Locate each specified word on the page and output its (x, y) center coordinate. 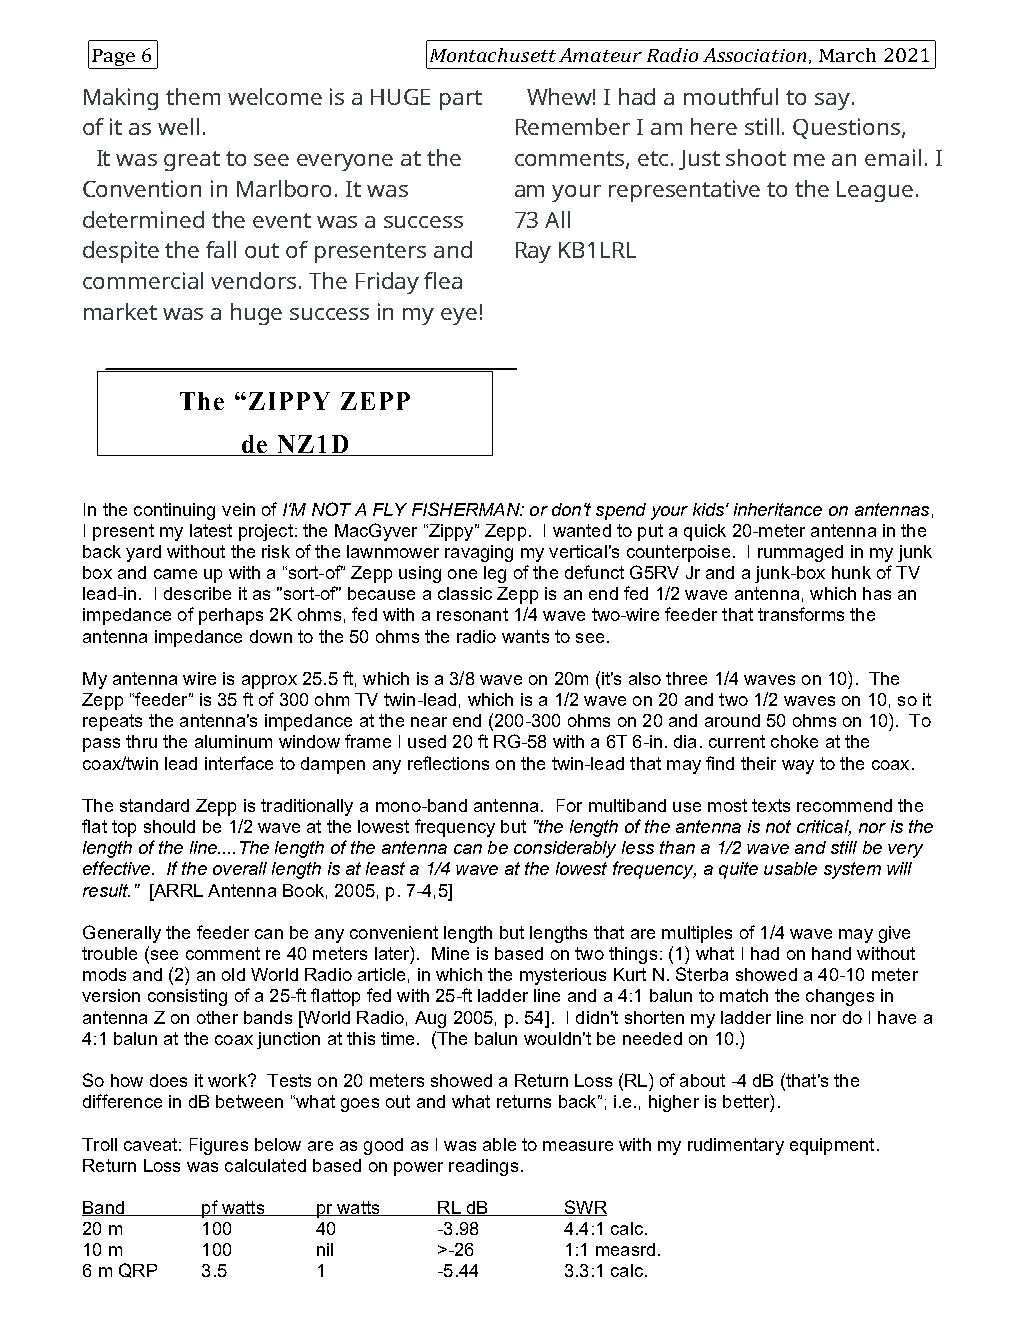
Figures (219, 1146)
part (461, 100)
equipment (832, 1146)
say (832, 101)
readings (483, 1167)
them (193, 96)
